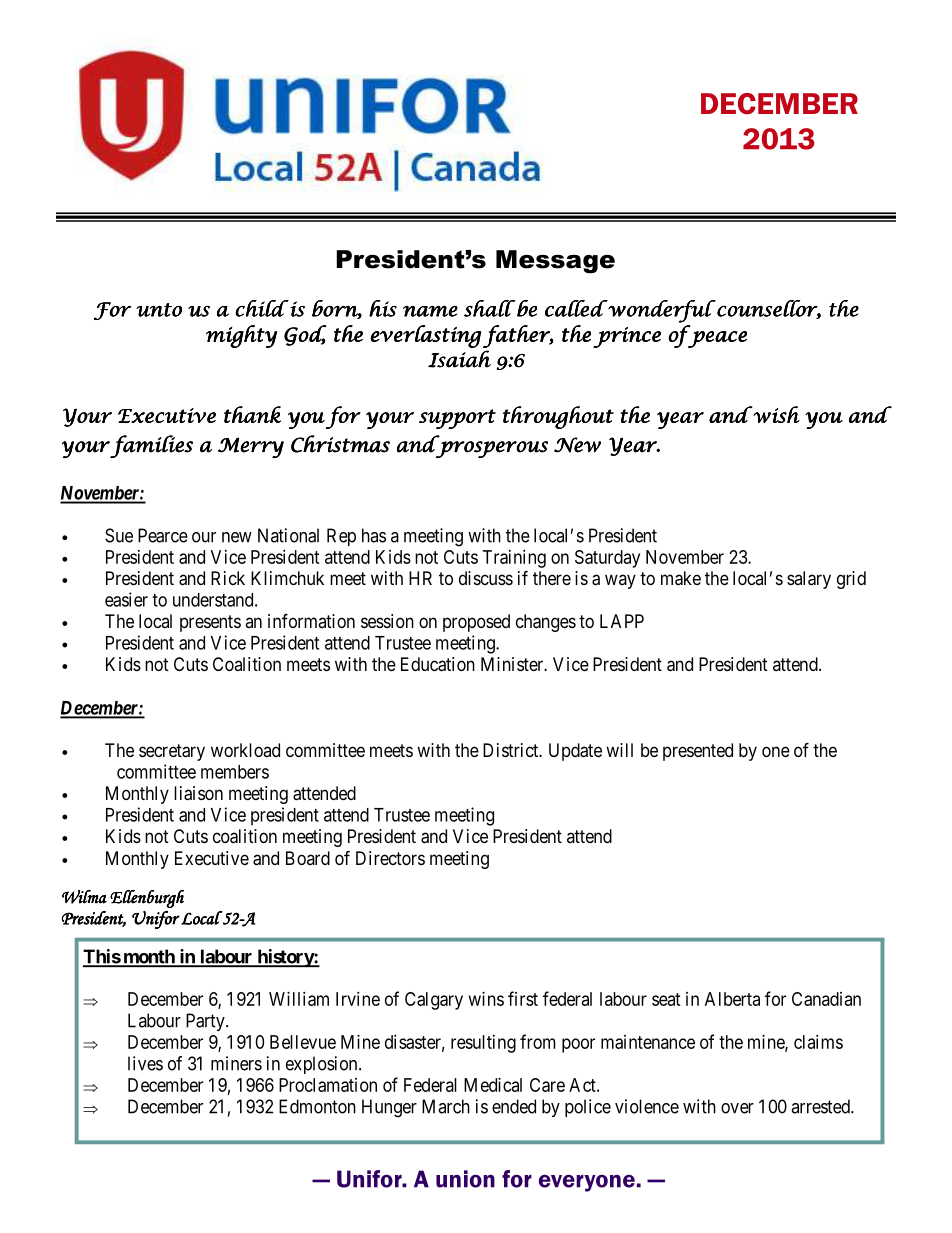 The width and height of the screenshot is (952, 1233). What do you see at coordinates (732, 999) in the screenshot?
I see `Alberta` at bounding box center [732, 999].
